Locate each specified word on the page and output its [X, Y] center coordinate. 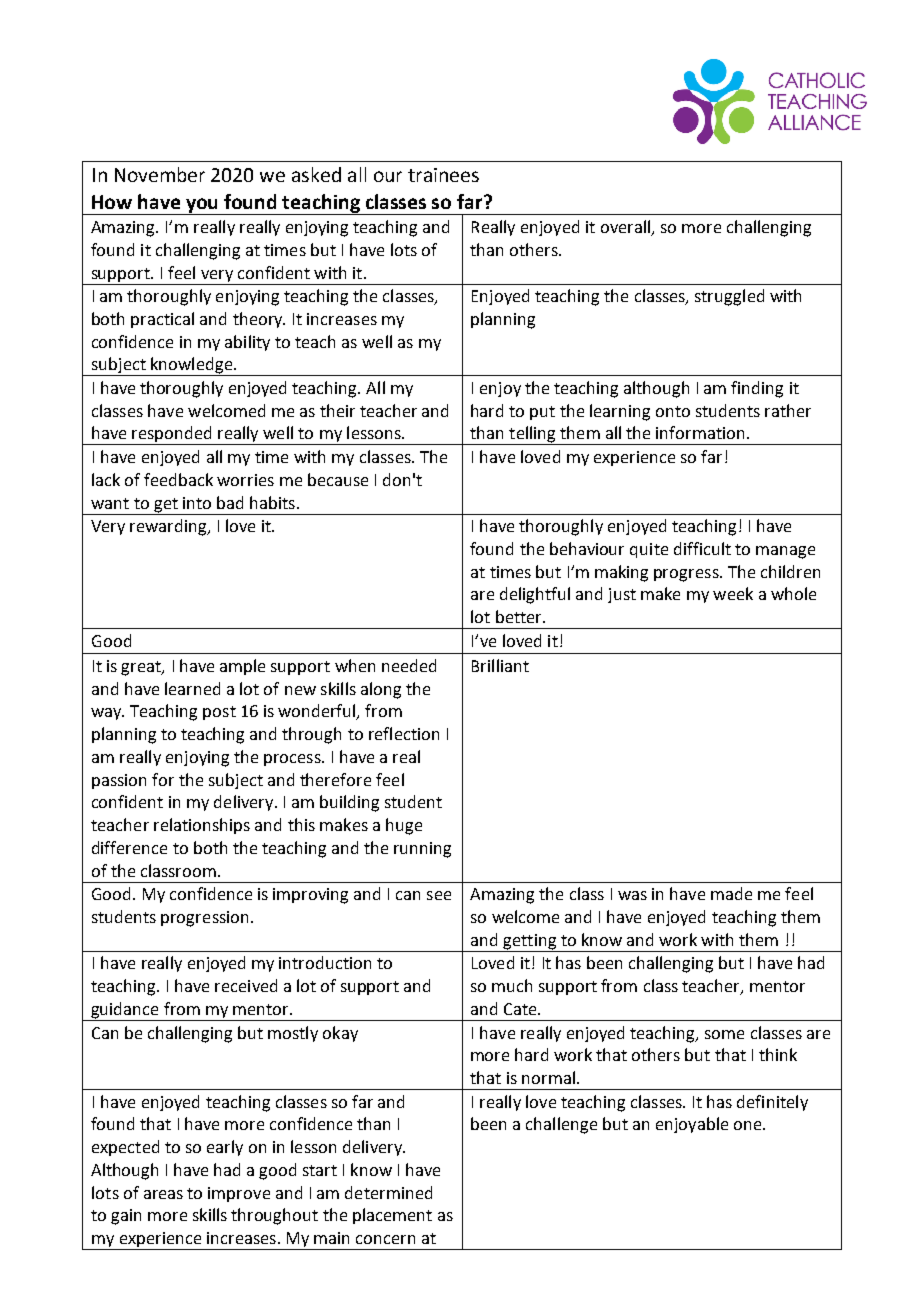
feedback [178, 479]
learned [192, 688]
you [202, 206]
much [512, 985]
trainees [443, 175]
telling [532, 435]
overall [626, 228]
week [733, 593]
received [246, 985]
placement [392, 1216]
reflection [404, 733]
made [731, 893]
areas [163, 1194]
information [700, 432]
